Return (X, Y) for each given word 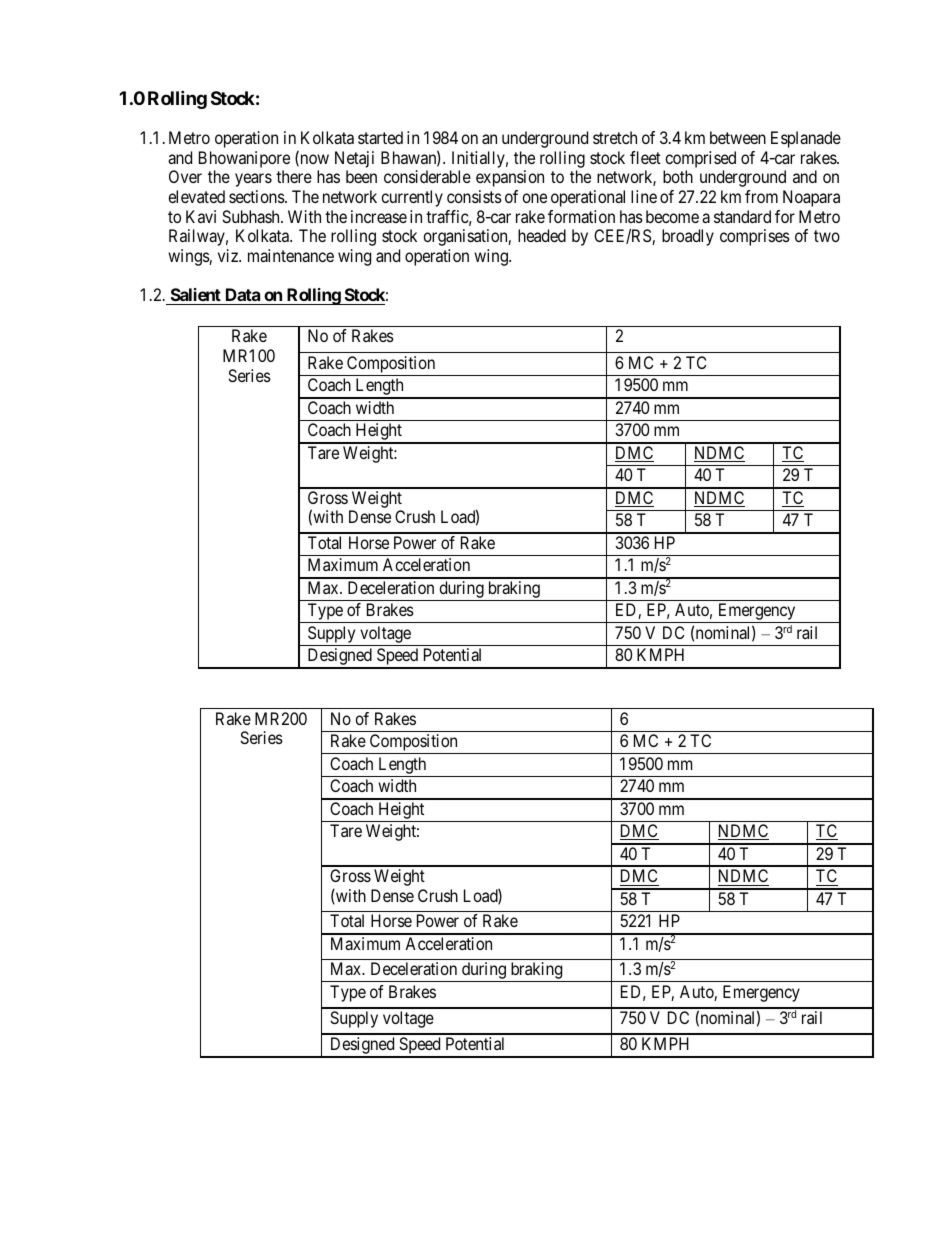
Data (242, 296)
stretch (615, 137)
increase (379, 216)
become (672, 216)
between (738, 137)
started (380, 137)
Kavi (201, 216)
